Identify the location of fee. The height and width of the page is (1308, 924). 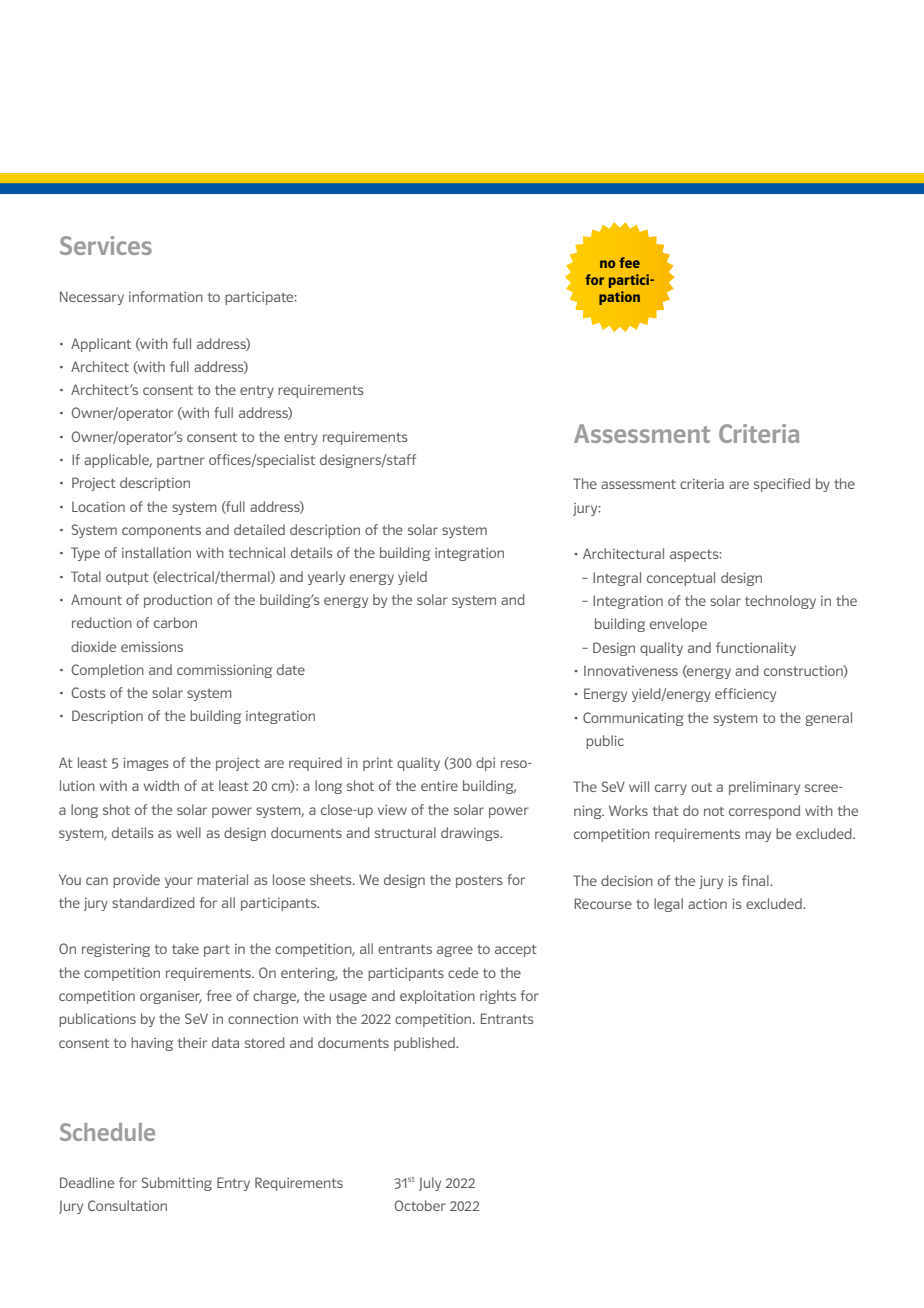
(629, 262).
